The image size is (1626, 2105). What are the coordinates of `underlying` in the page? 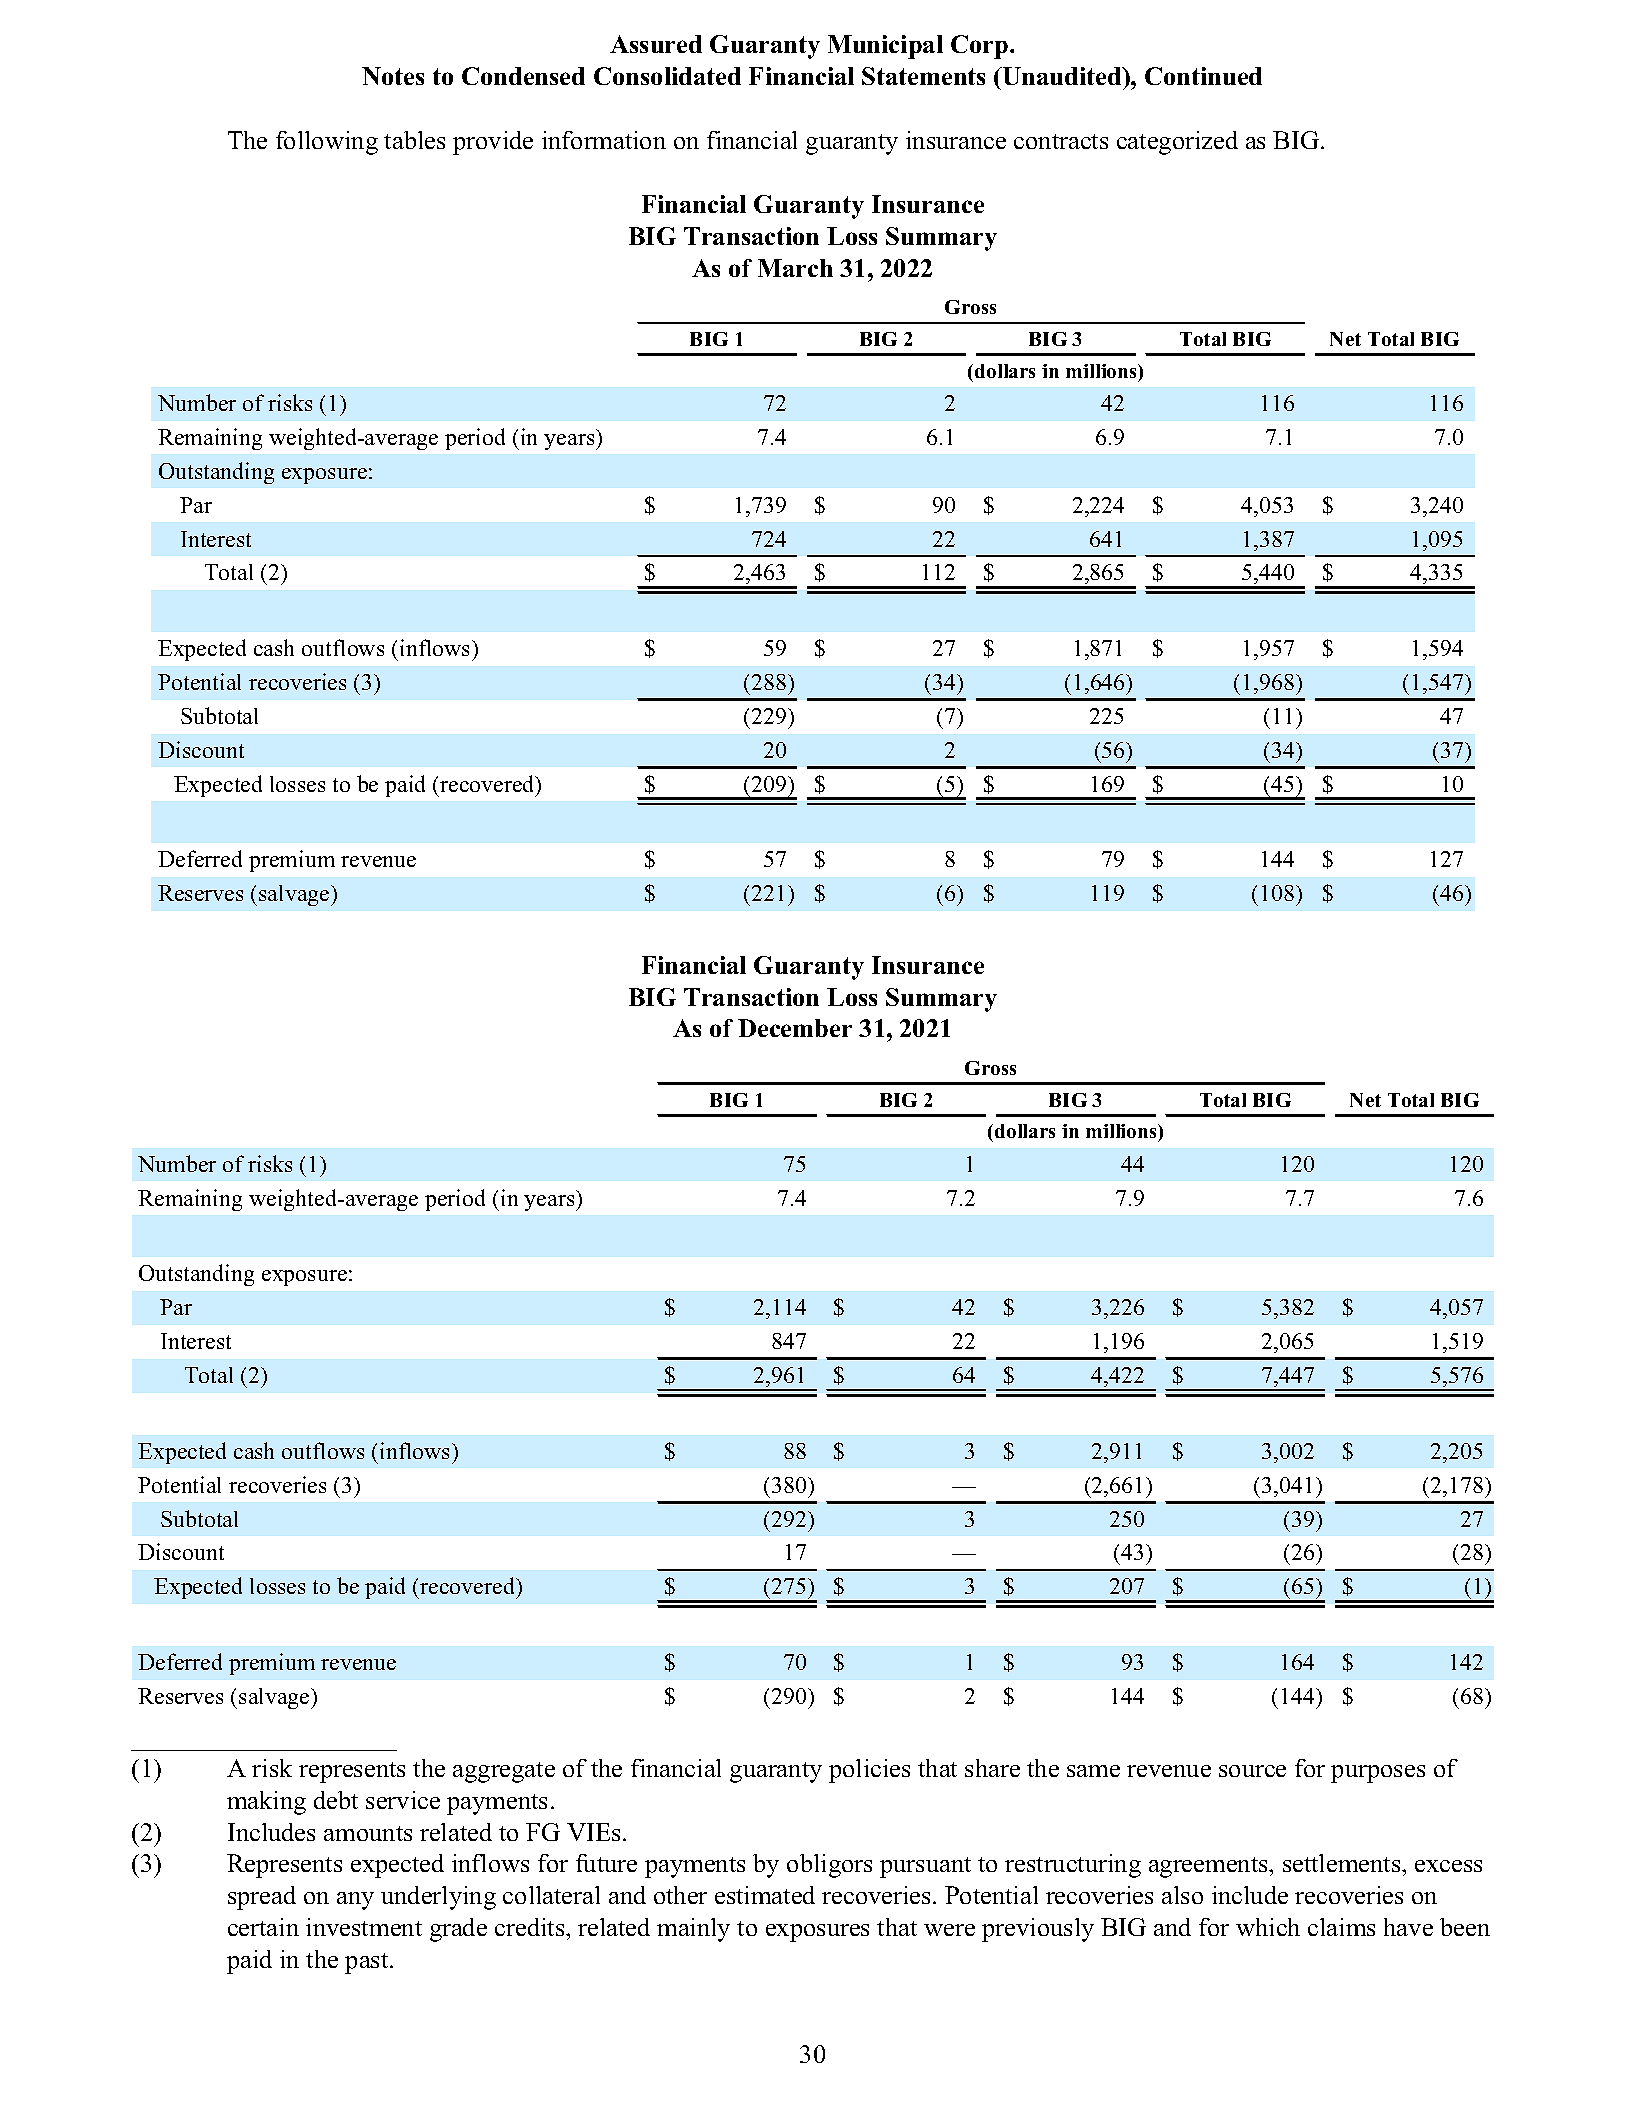 It's located at (438, 1898).
